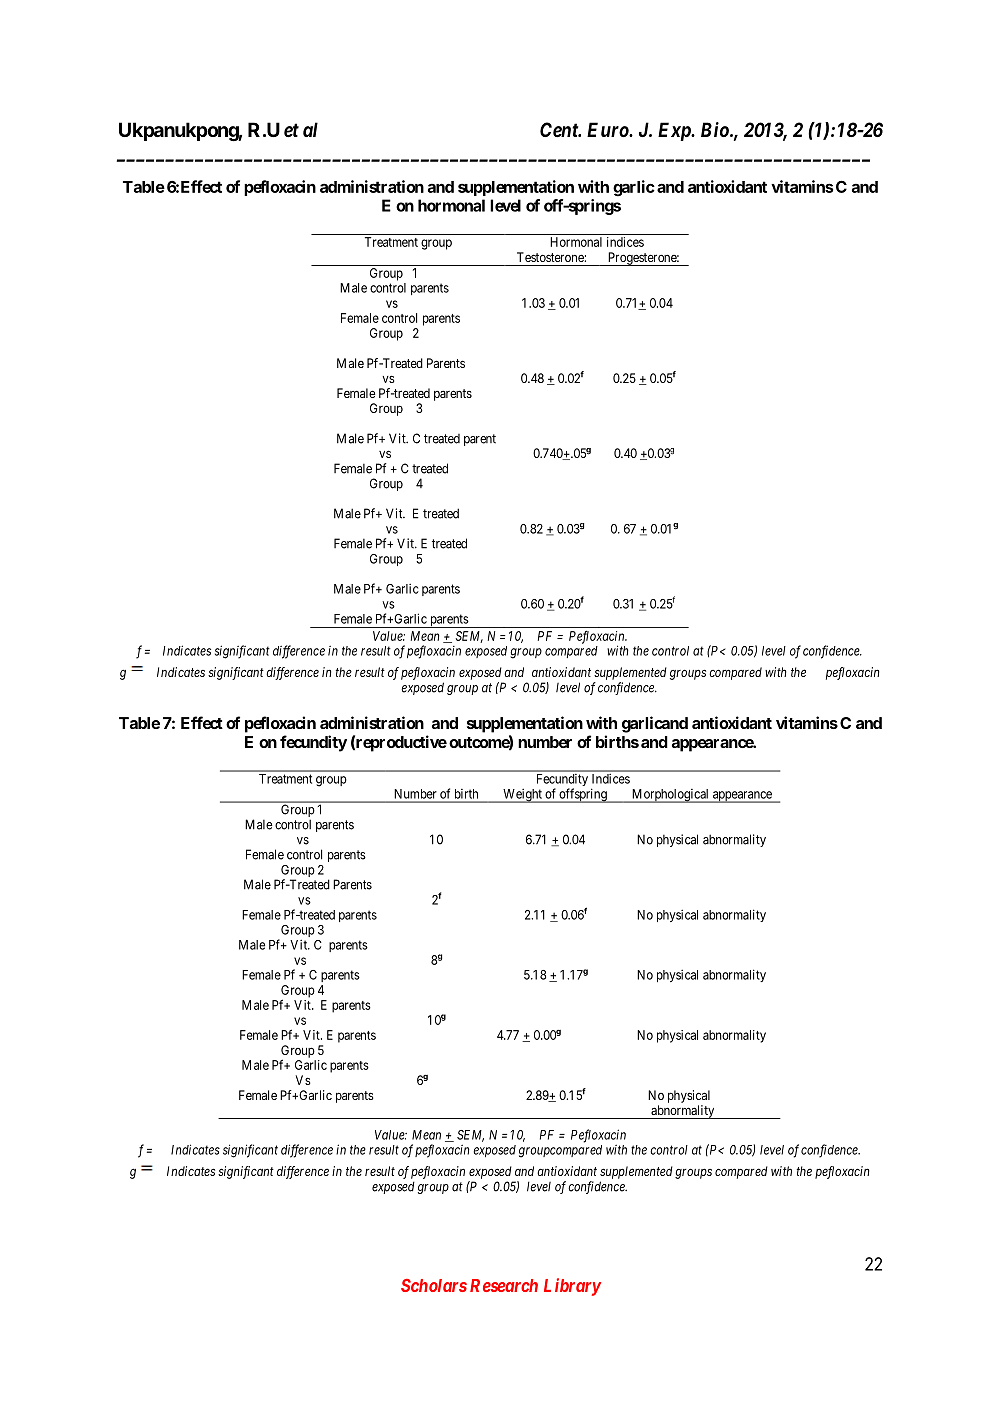  What do you see at coordinates (608, 129) in the screenshot?
I see `Euro` at bounding box center [608, 129].
